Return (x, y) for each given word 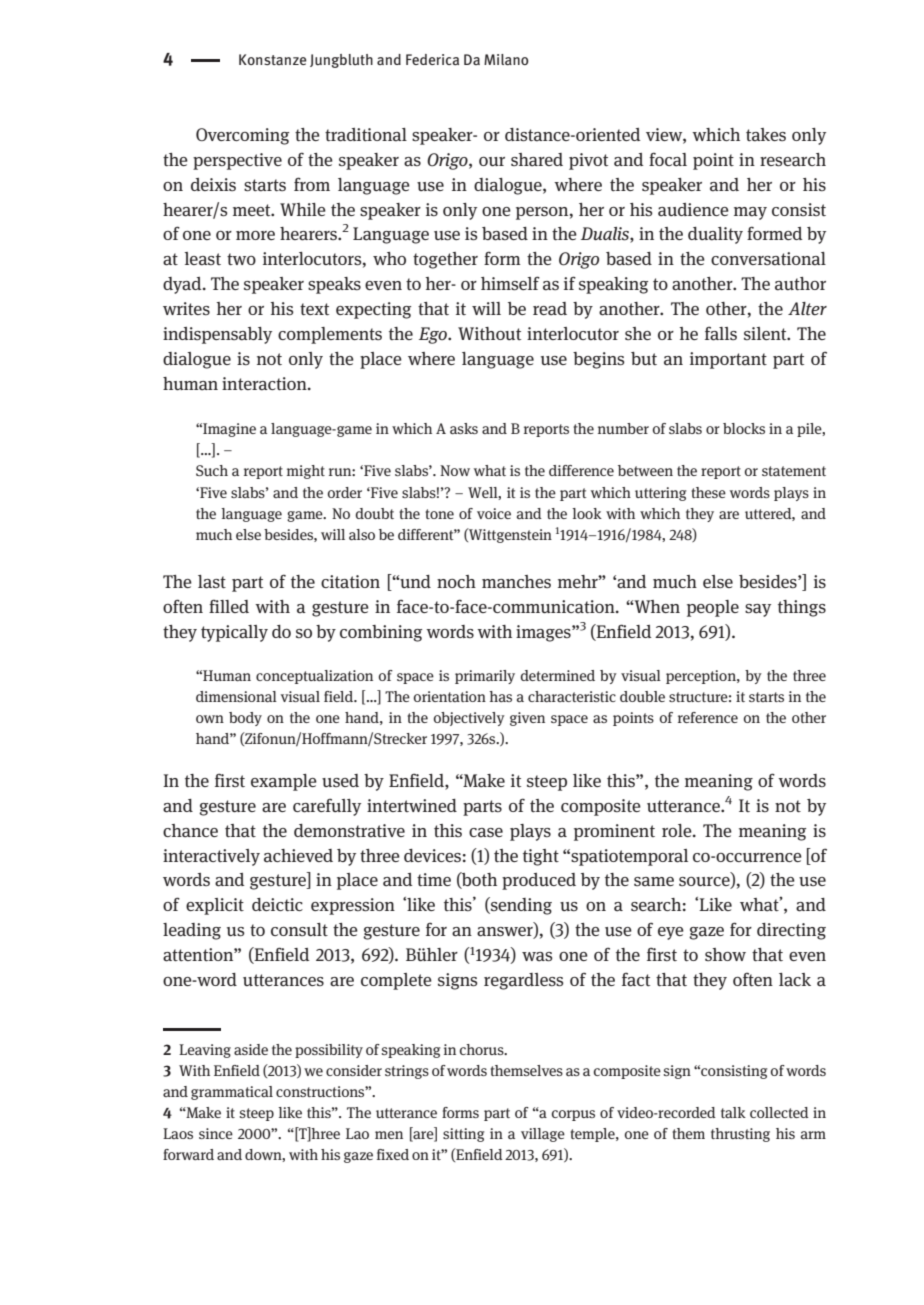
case (486, 833)
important (728, 360)
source (705, 883)
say (758, 610)
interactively (211, 857)
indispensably (217, 335)
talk (733, 1112)
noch (456, 581)
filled (229, 606)
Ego (434, 335)
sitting (463, 1135)
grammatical (232, 1093)
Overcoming (242, 136)
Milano (506, 59)
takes (766, 135)
